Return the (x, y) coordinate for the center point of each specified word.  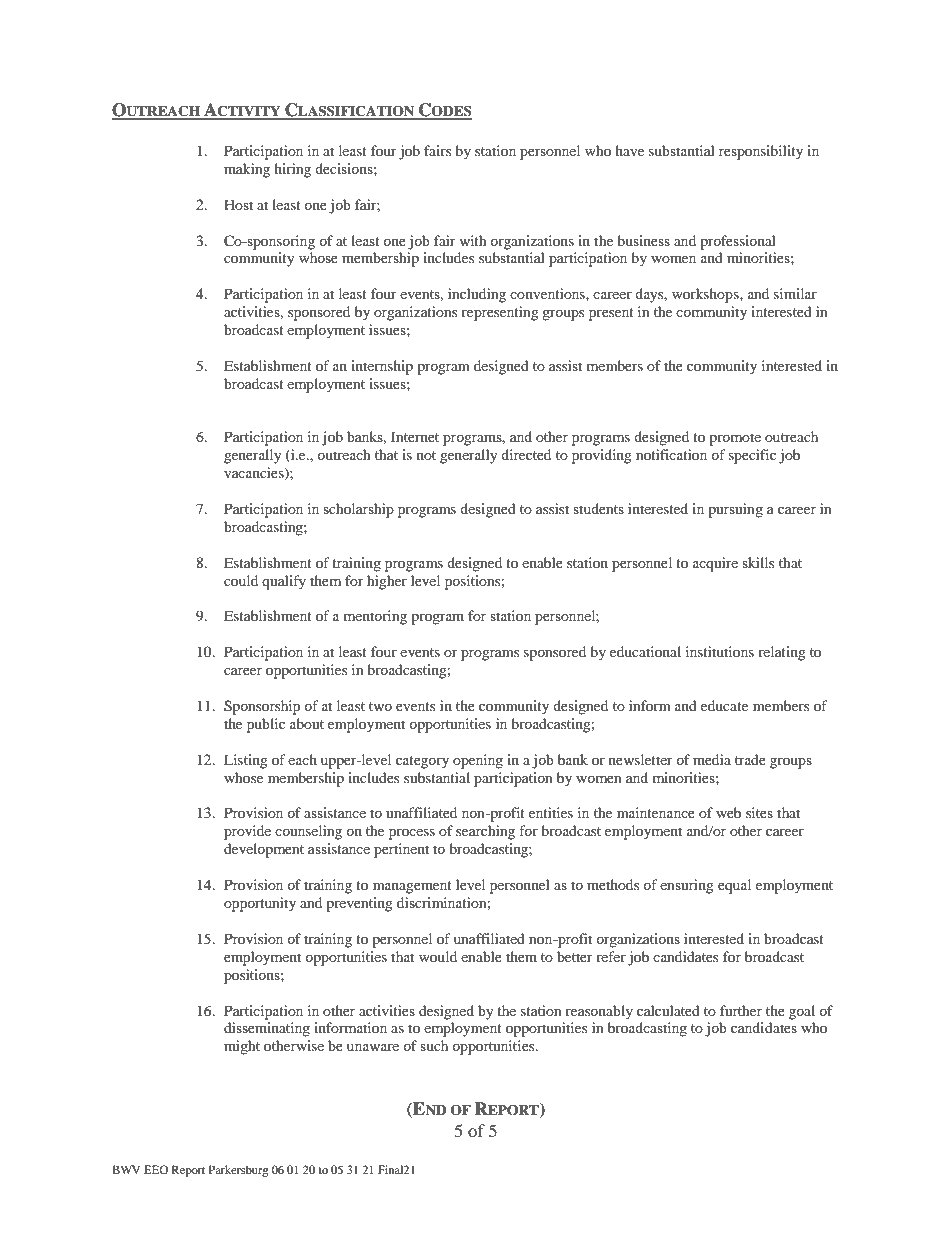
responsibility (761, 152)
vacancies (255, 474)
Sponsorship (262, 707)
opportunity (260, 904)
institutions (720, 651)
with (473, 240)
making (247, 170)
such (434, 1045)
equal (734, 886)
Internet (415, 436)
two (380, 706)
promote (735, 439)
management (412, 887)
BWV (126, 1169)
